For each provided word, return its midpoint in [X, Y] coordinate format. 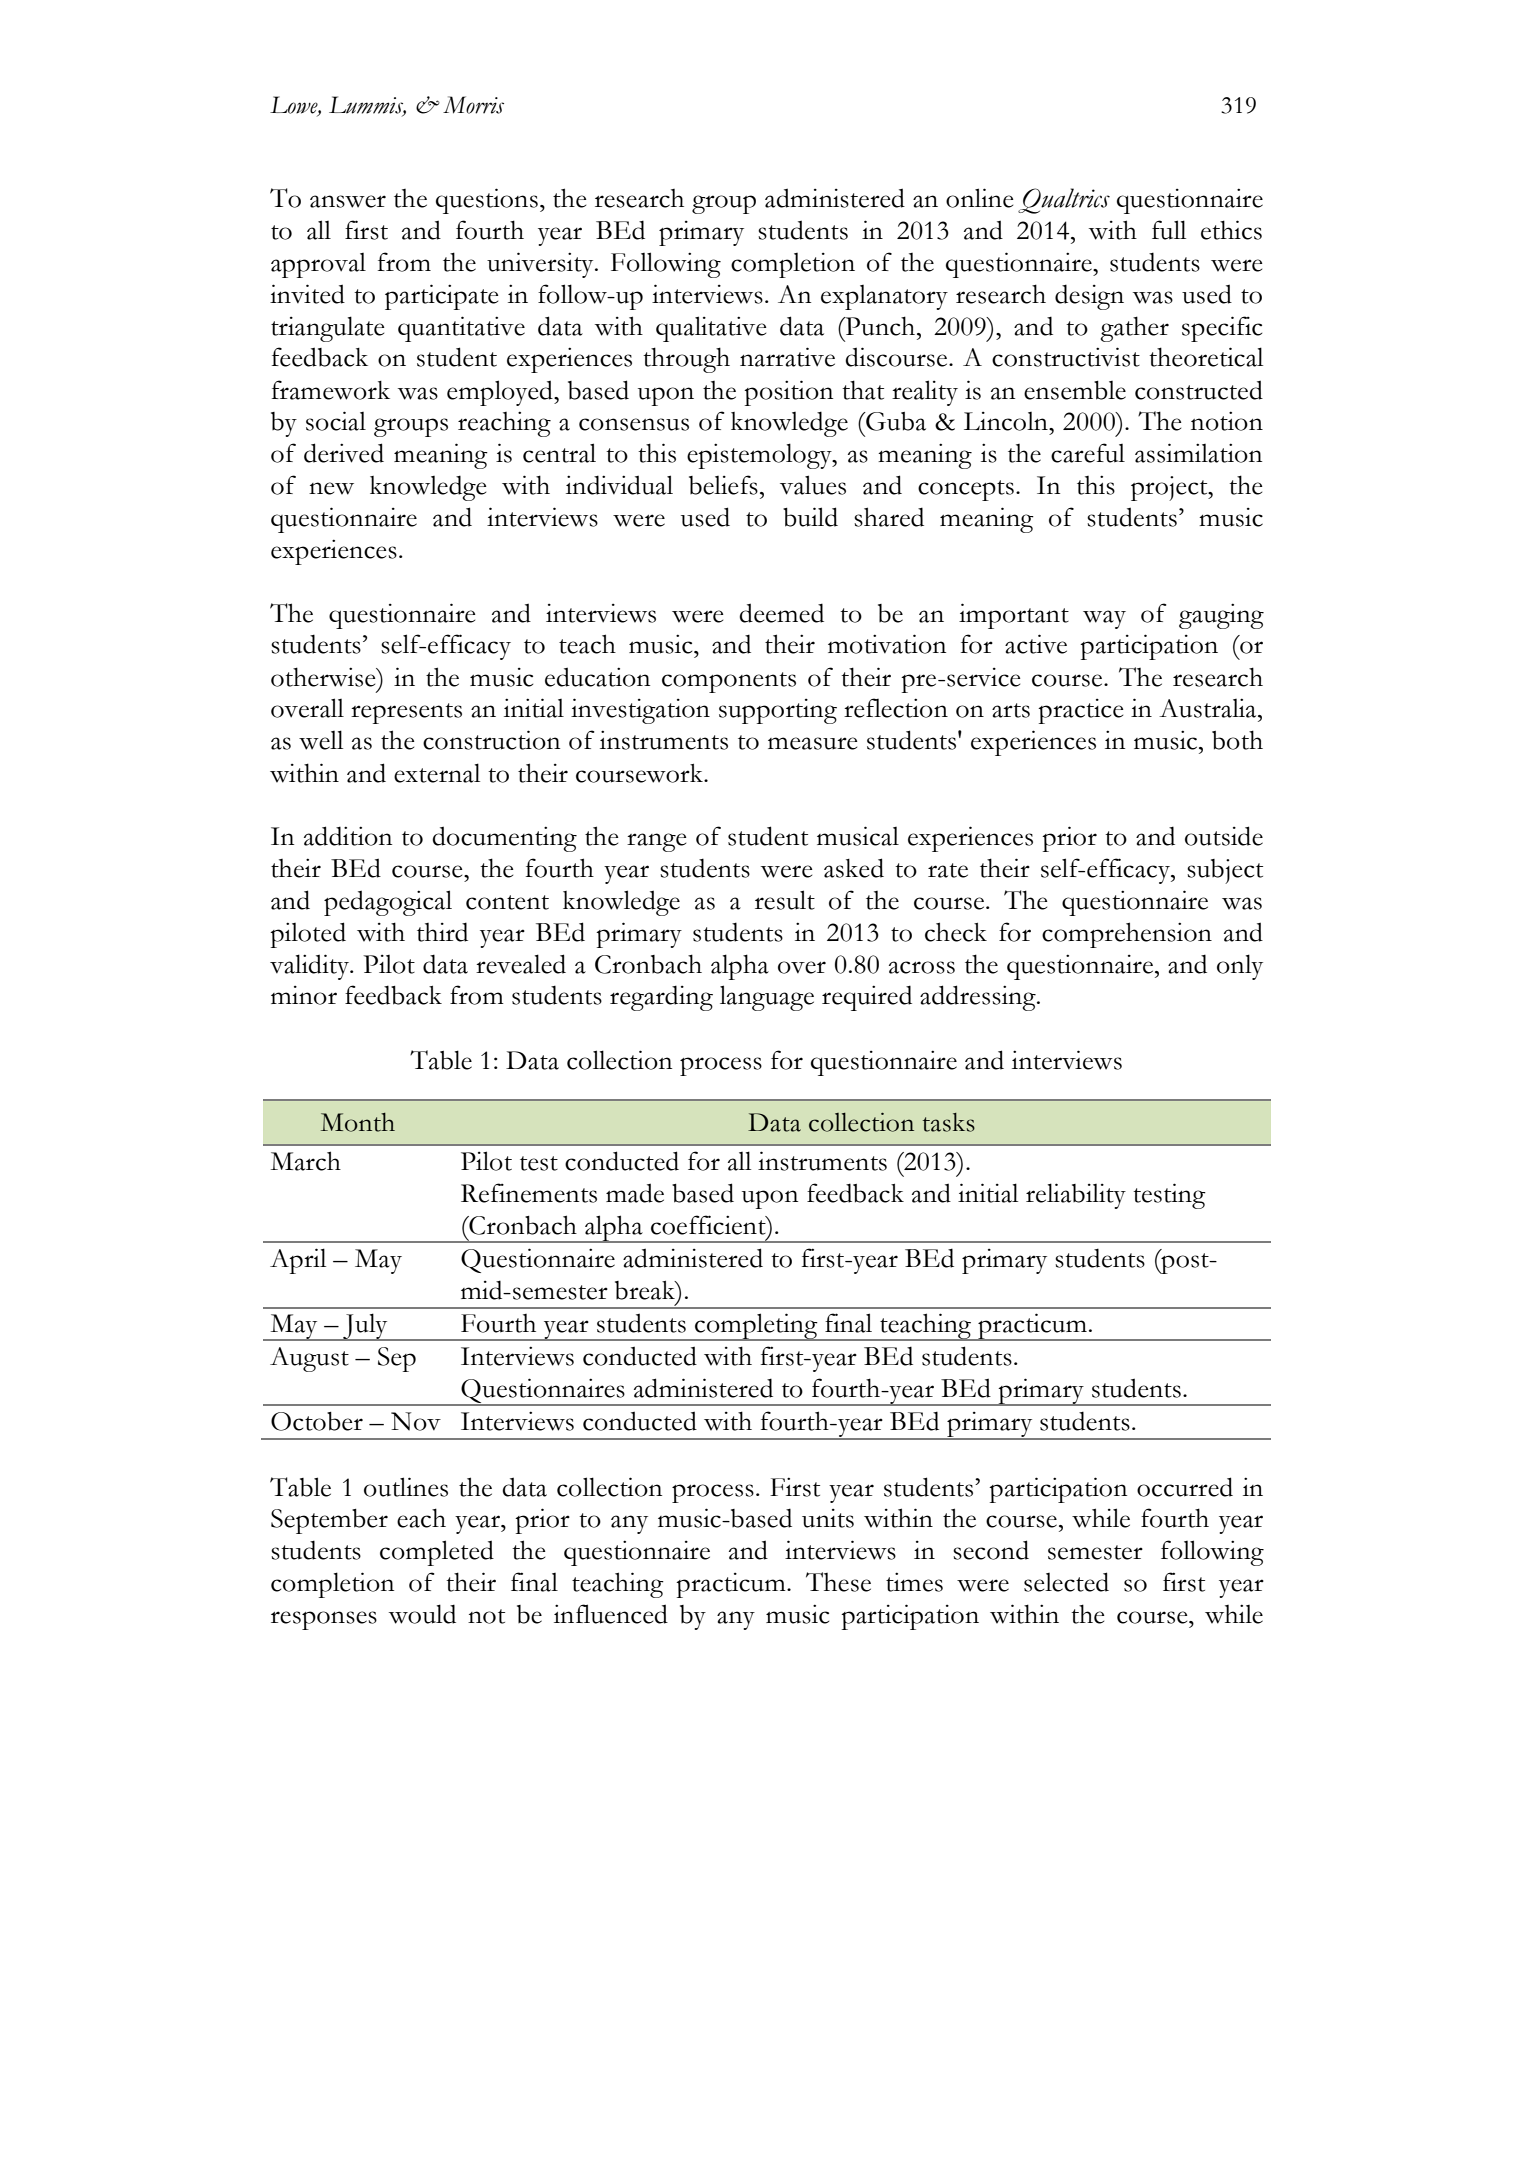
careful [1088, 453]
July [365, 1327]
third [442, 932]
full [1169, 230]
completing [756, 1327]
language [767, 998]
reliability [1076, 1196]
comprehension [1127, 935]
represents [406, 713]
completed [437, 1553]
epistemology [760, 456]
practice [1080, 711]
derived [344, 453]
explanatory [884, 297]
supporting [778, 711]
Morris [473, 105]
